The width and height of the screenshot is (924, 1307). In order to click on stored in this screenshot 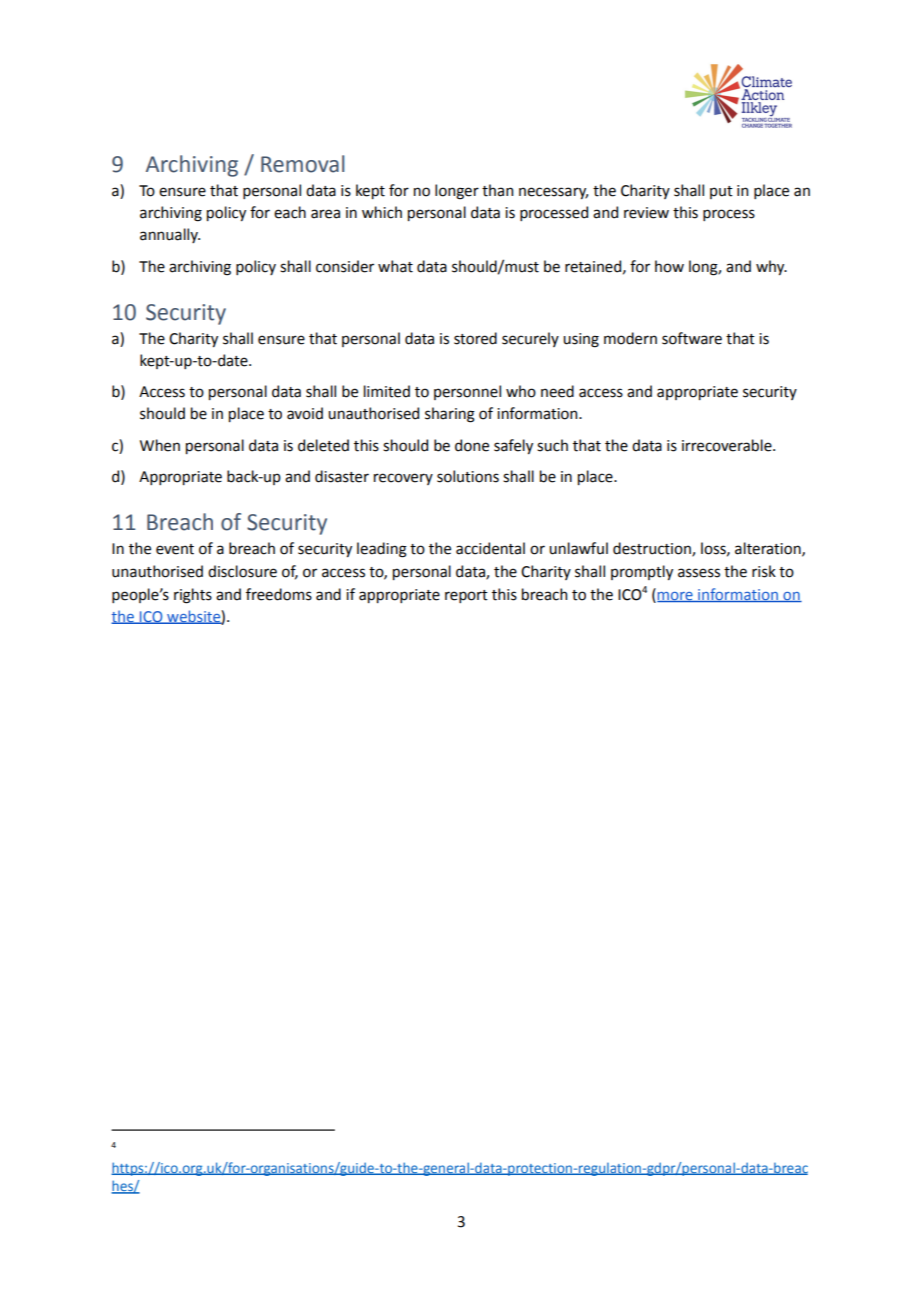, I will do `click(475, 338)`.
